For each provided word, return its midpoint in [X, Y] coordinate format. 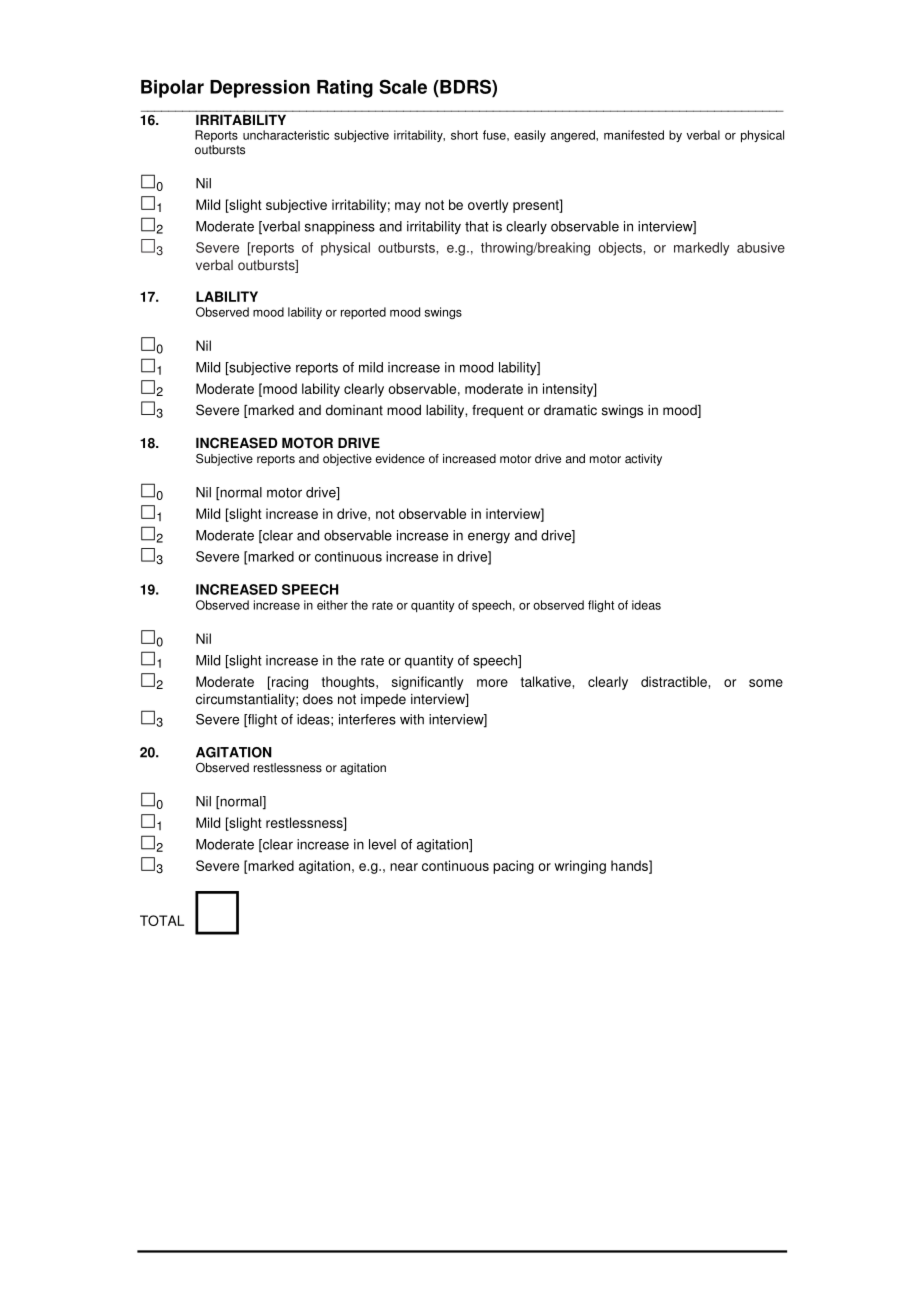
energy [489, 538]
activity [643, 460]
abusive [761, 247]
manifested [634, 135]
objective [347, 460]
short [464, 135]
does [318, 699]
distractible [675, 681]
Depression [260, 89]
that [477, 226]
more [492, 683]
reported [363, 313]
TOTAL [162, 920]
